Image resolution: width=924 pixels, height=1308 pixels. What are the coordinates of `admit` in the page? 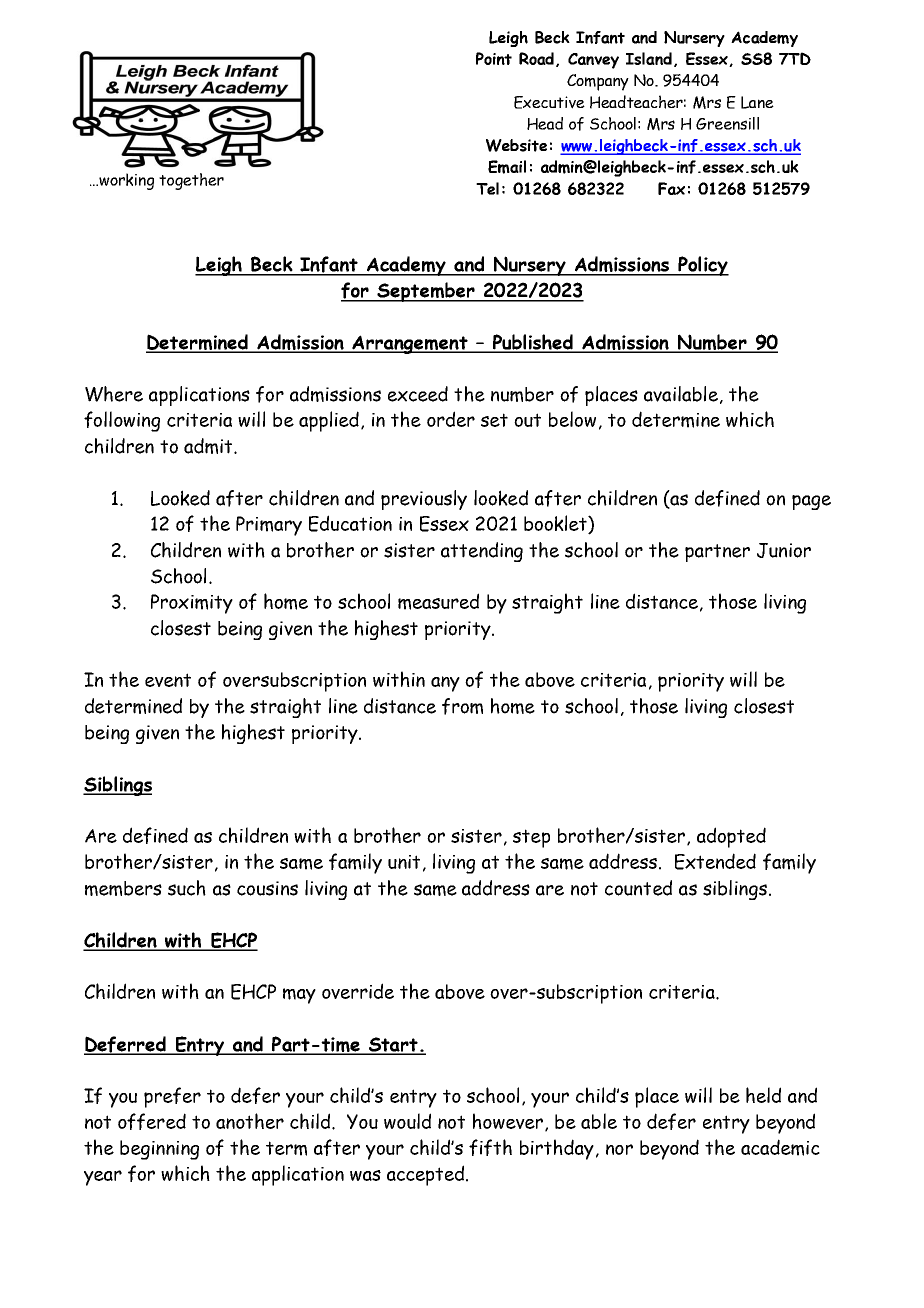 It's located at (209, 446).
